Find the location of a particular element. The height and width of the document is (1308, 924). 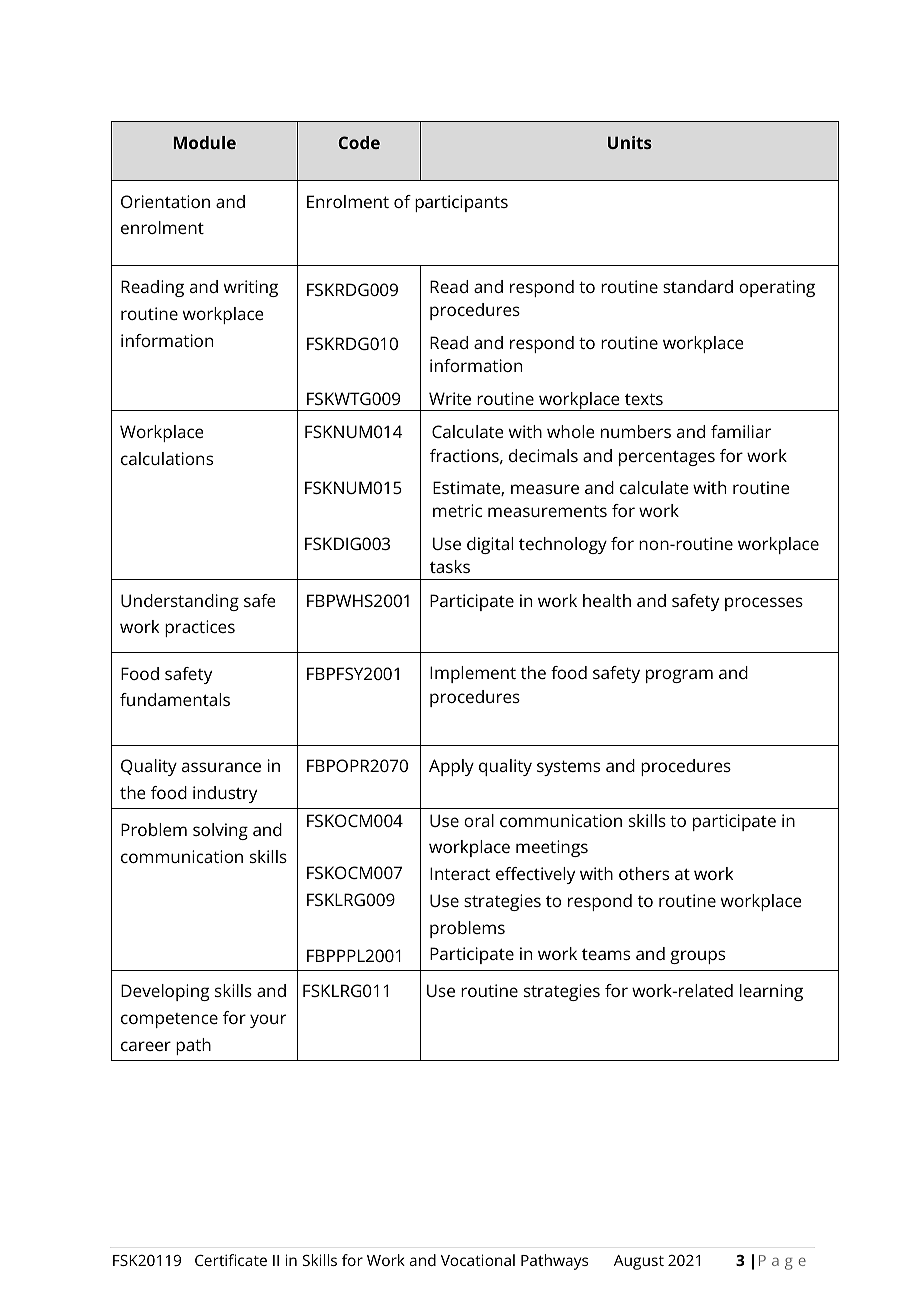

solving is located at coordinates (220, 831).
